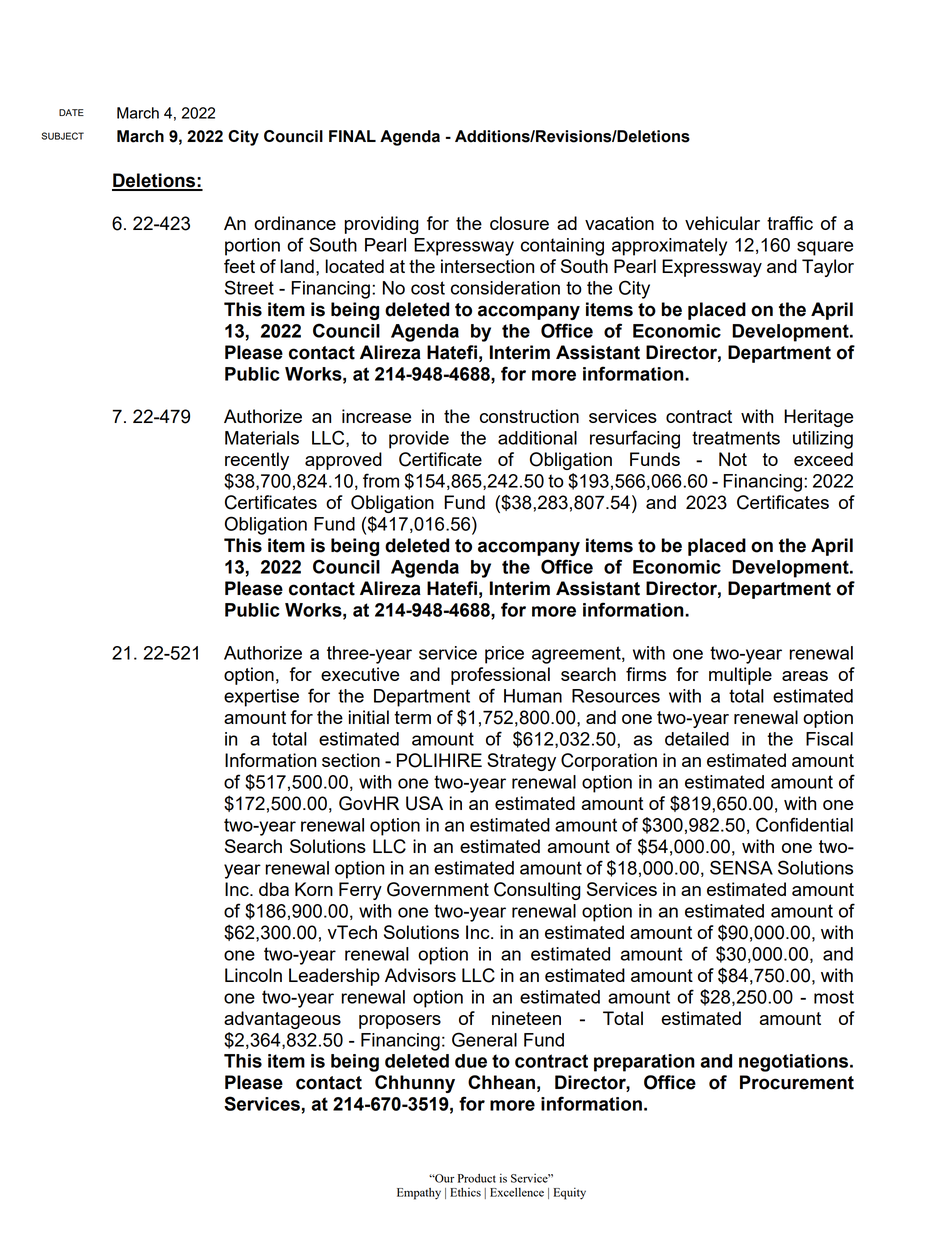  What do you see at coordinates (733, 459) in the image?
I see `Not` at bounding box center [733, 459].
